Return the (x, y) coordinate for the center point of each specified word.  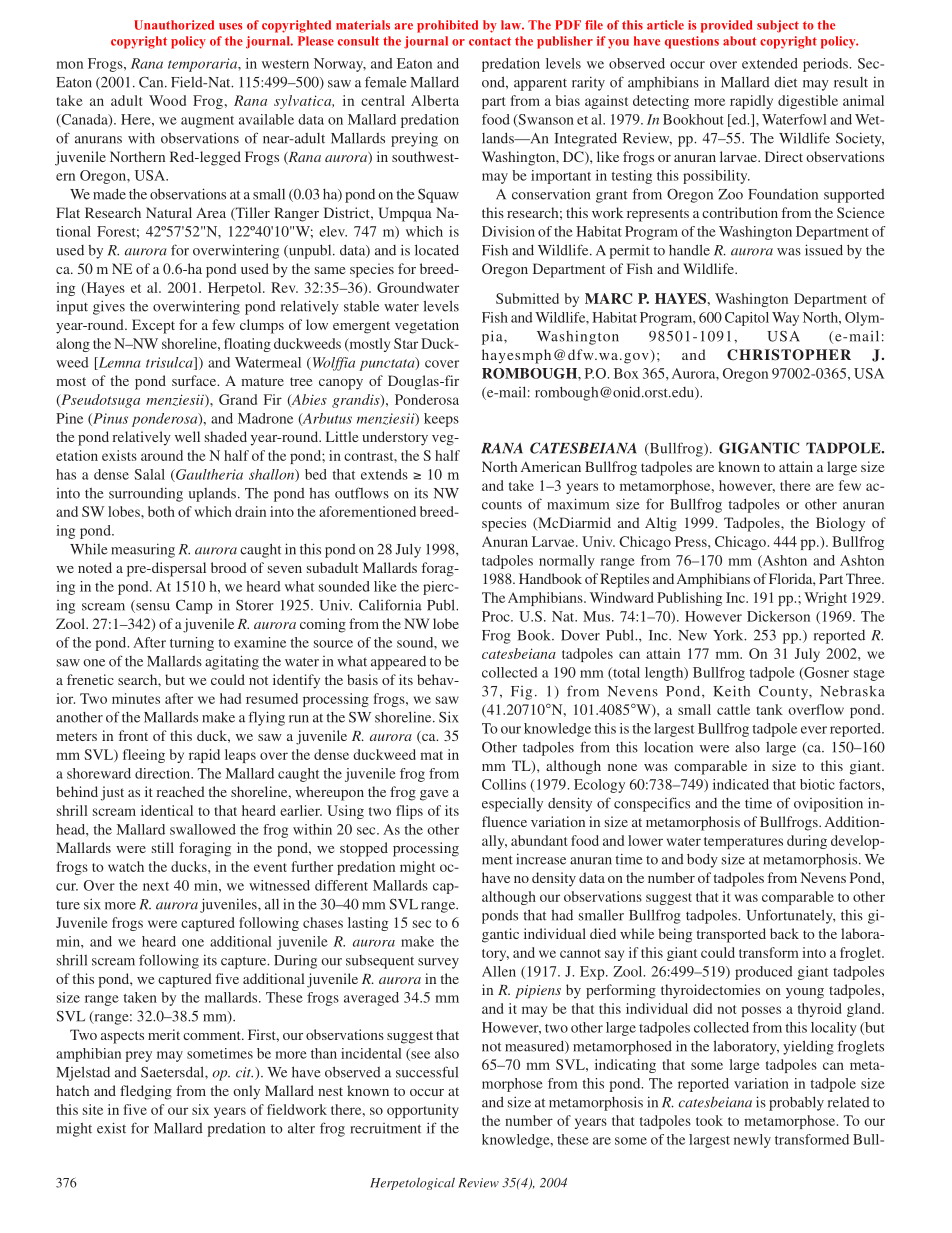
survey (438, 963)
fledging (146, 1092)
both (161, 511)
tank (770, 709)
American (551, 466)
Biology (840, 524)
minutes (136, 698)
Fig (521, 693)
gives (109, 307)
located (437, 250)
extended (770, 63)
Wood (167, 100)
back (784, 933)
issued (824, 250)
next (156, 886)
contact (490, 41)
